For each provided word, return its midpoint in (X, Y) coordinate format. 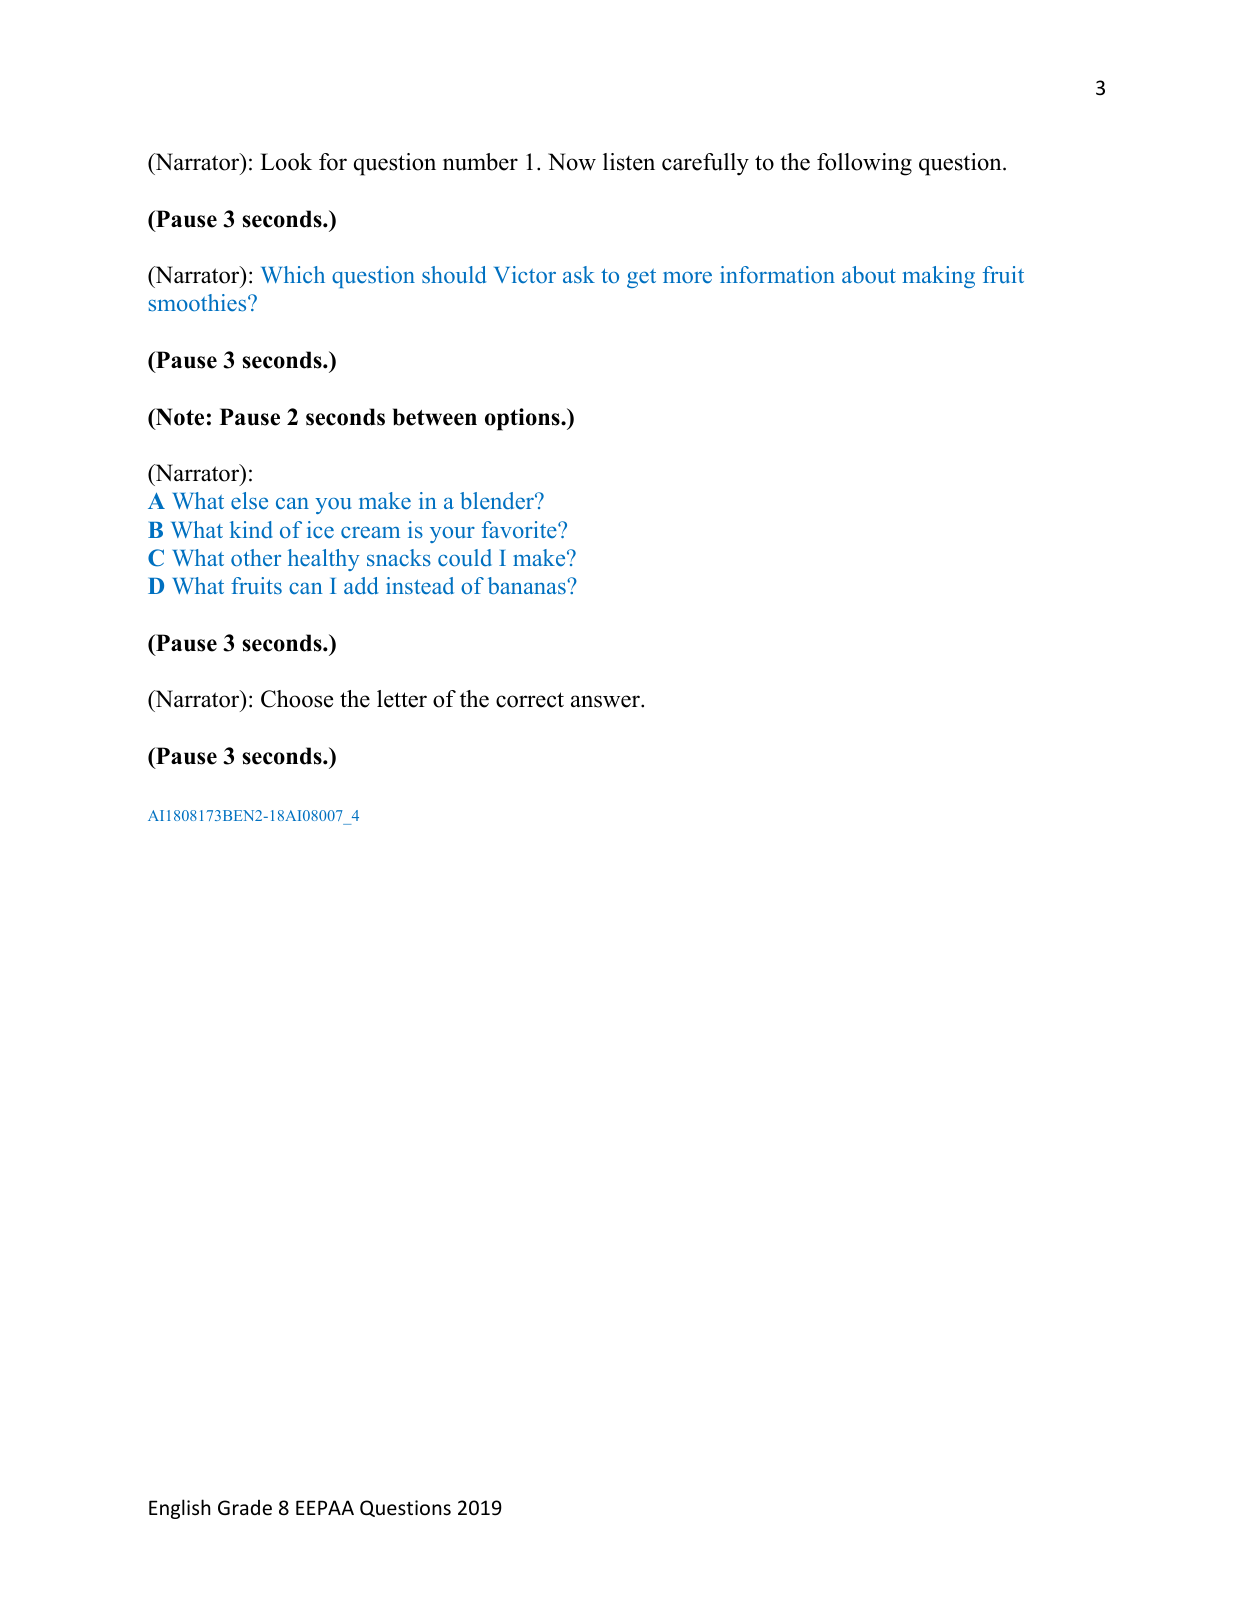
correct (530, 700)
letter (402, 699)
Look (286, 162)
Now (572, 162)
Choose (297, 699)
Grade (245, 1508)
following (864, 164)
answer (606, 701)
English (179, 1509)
